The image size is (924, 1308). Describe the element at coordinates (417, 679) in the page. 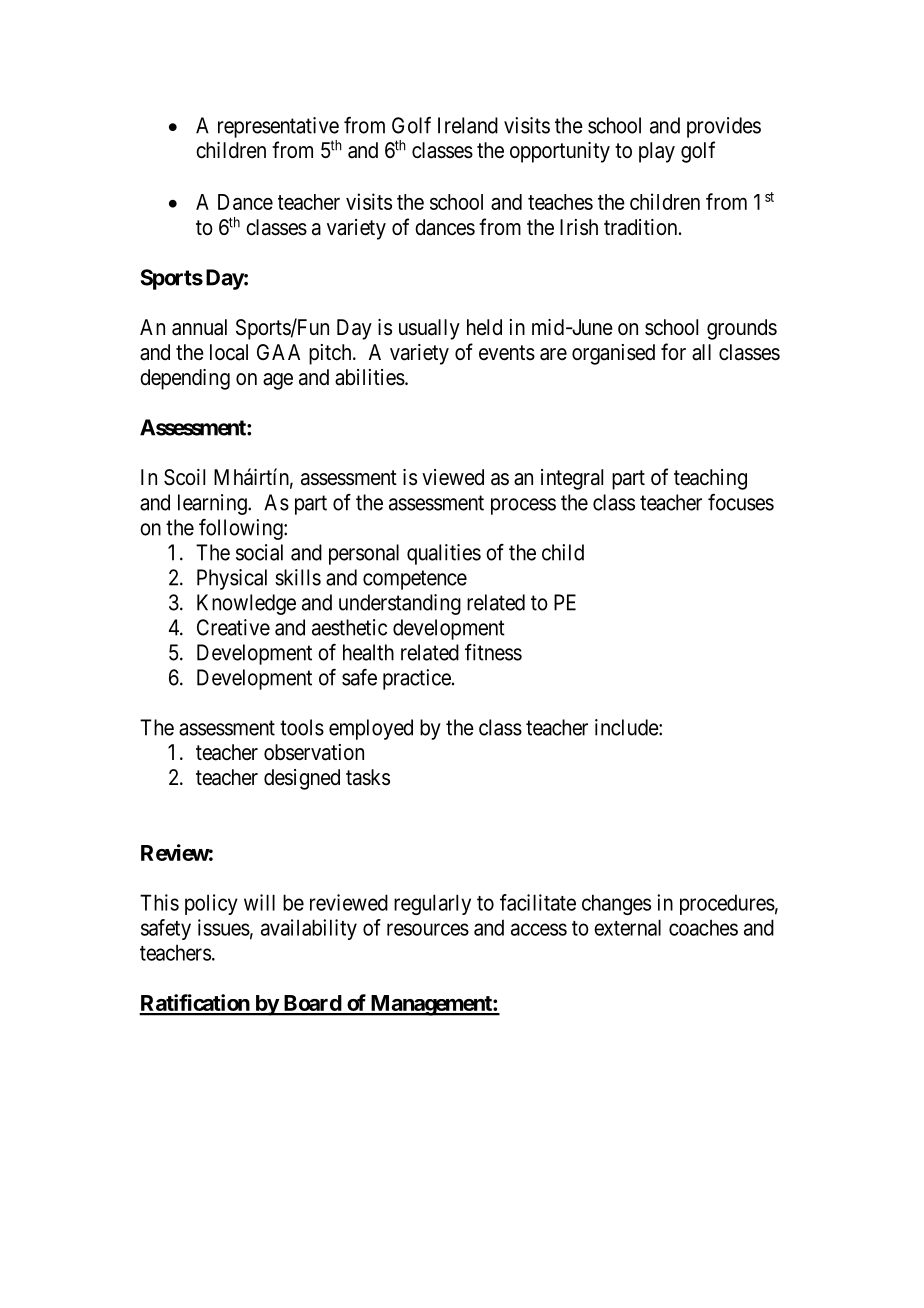

I see `practice` at that location.
